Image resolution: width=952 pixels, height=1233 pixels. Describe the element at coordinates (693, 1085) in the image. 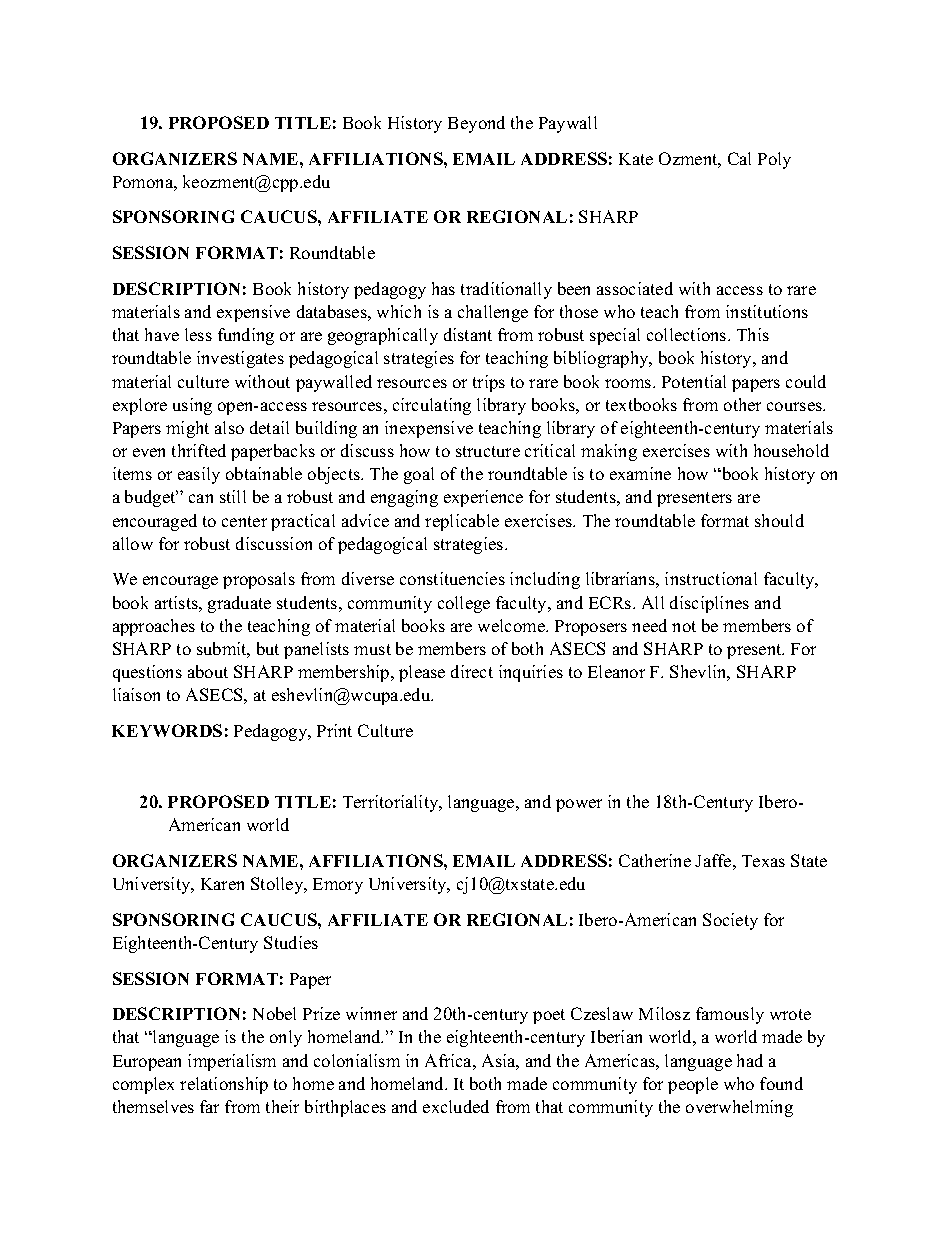

I see `people` at that location.
